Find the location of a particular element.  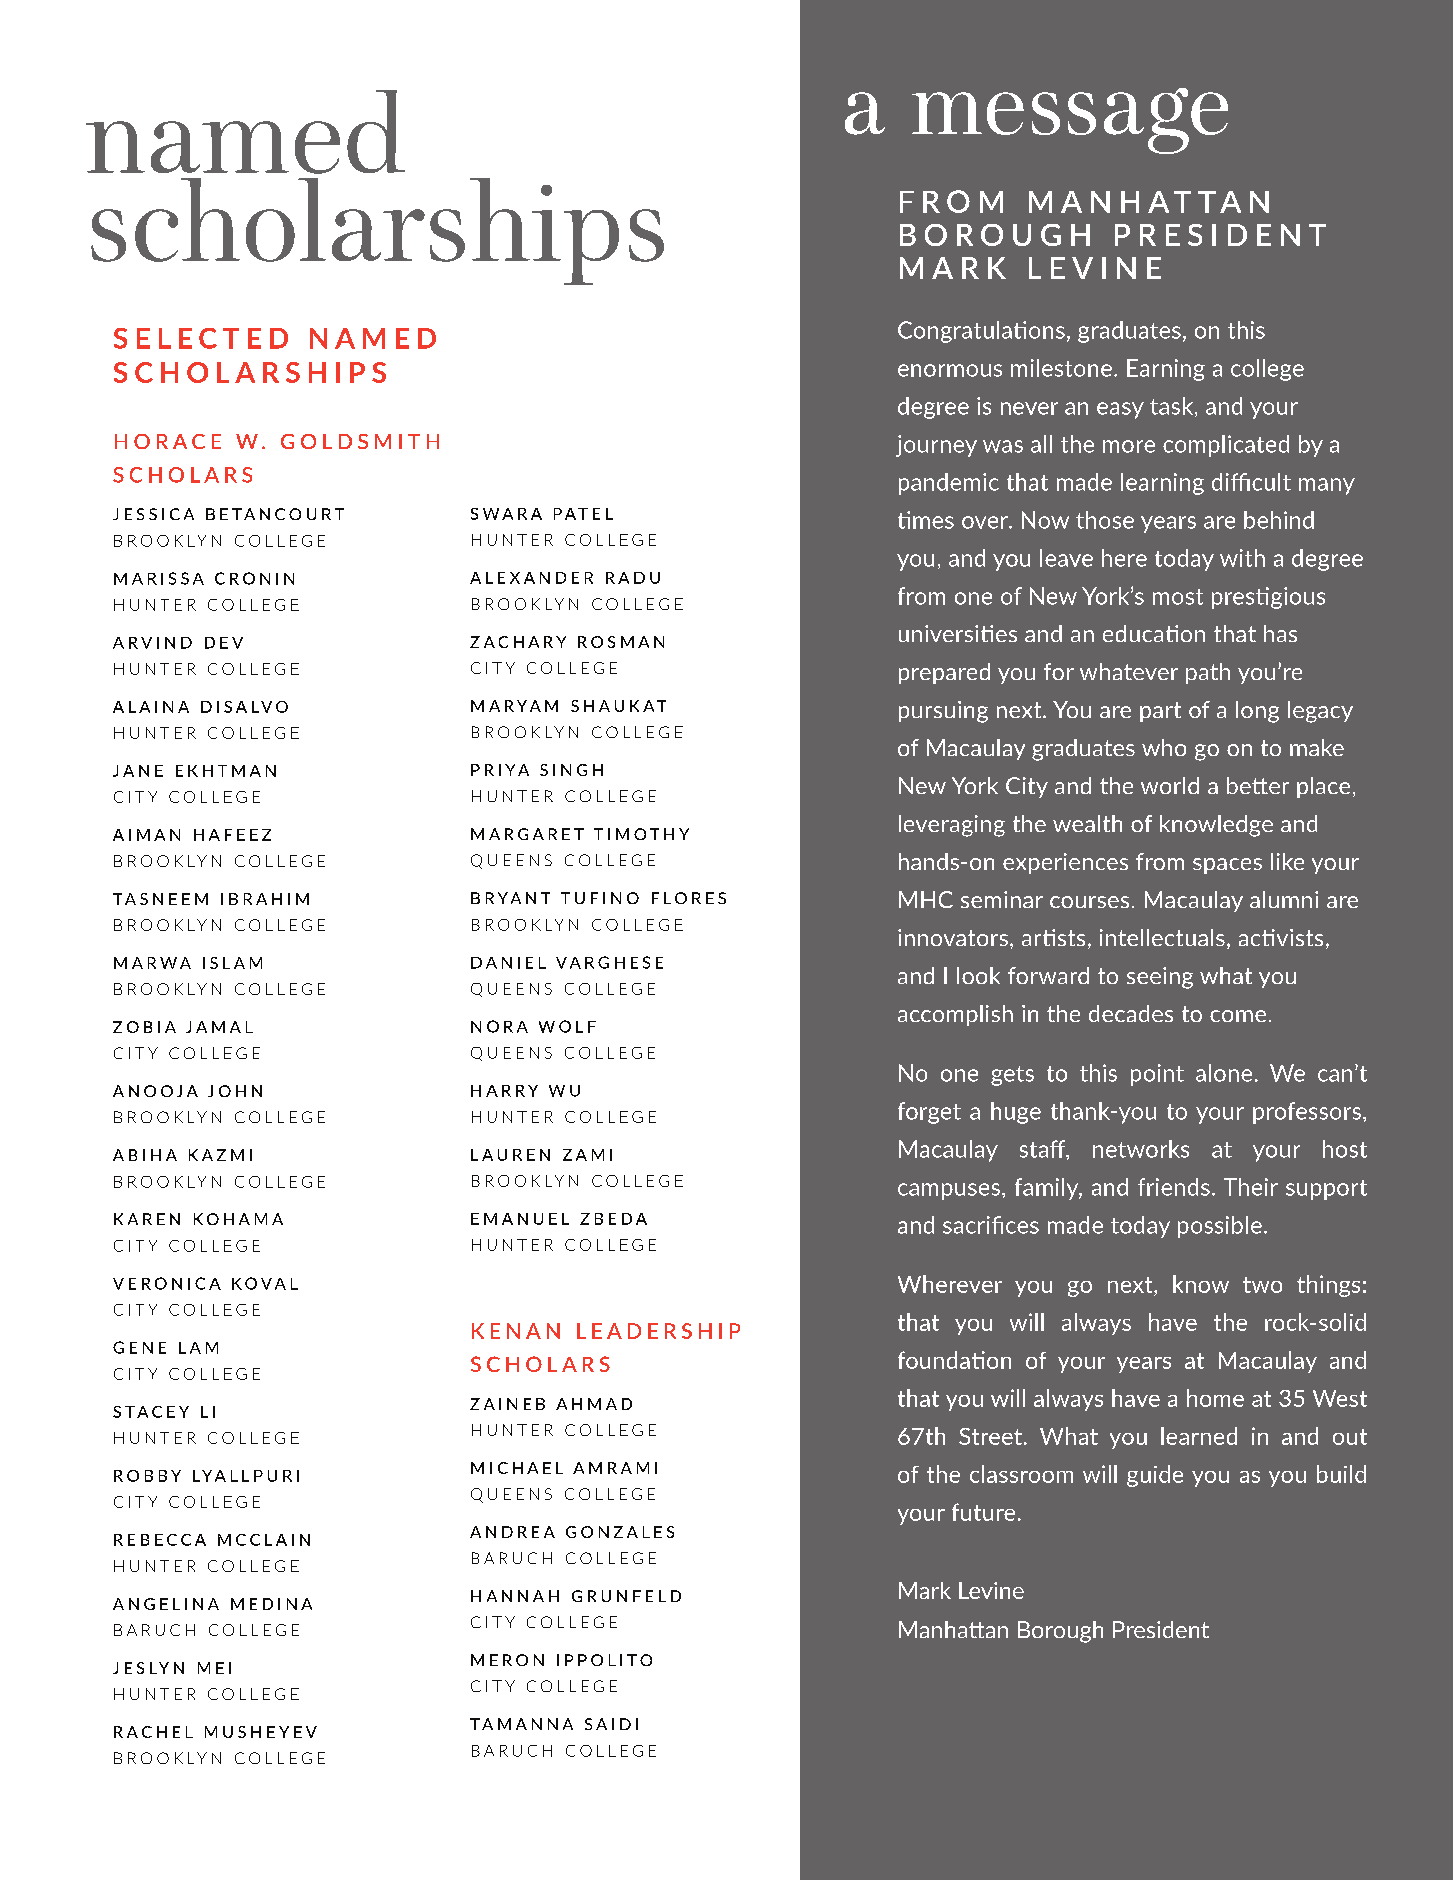

GENE is located at coordinates (139, 1347).
